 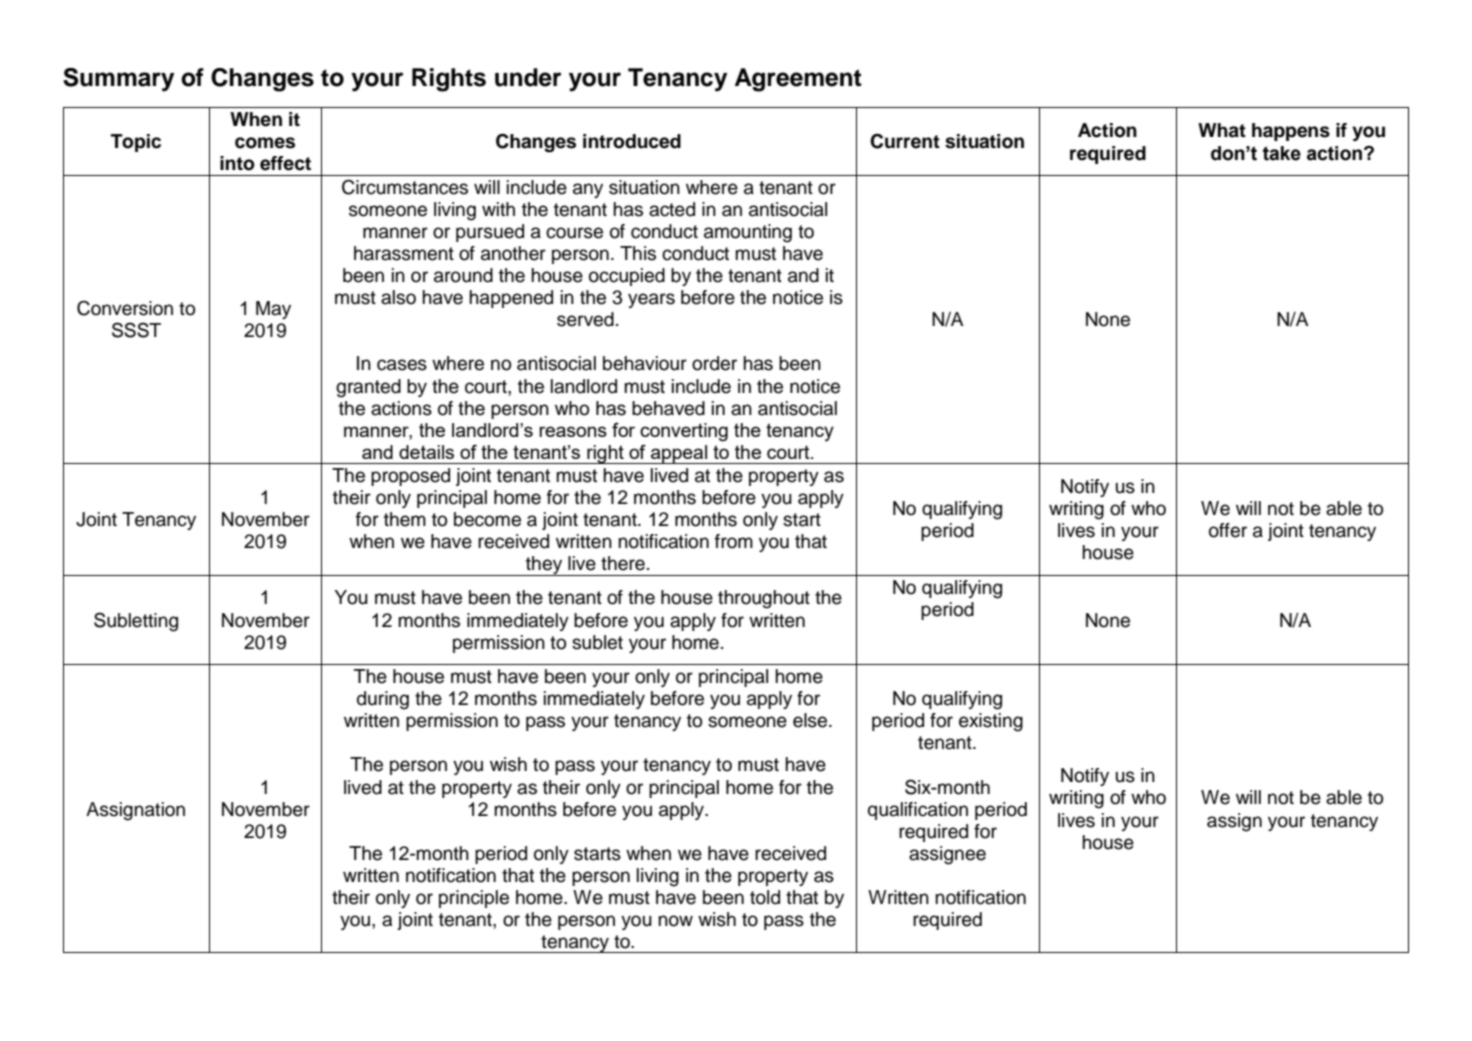 I want to click on existing, so click(x=991, y=722).
